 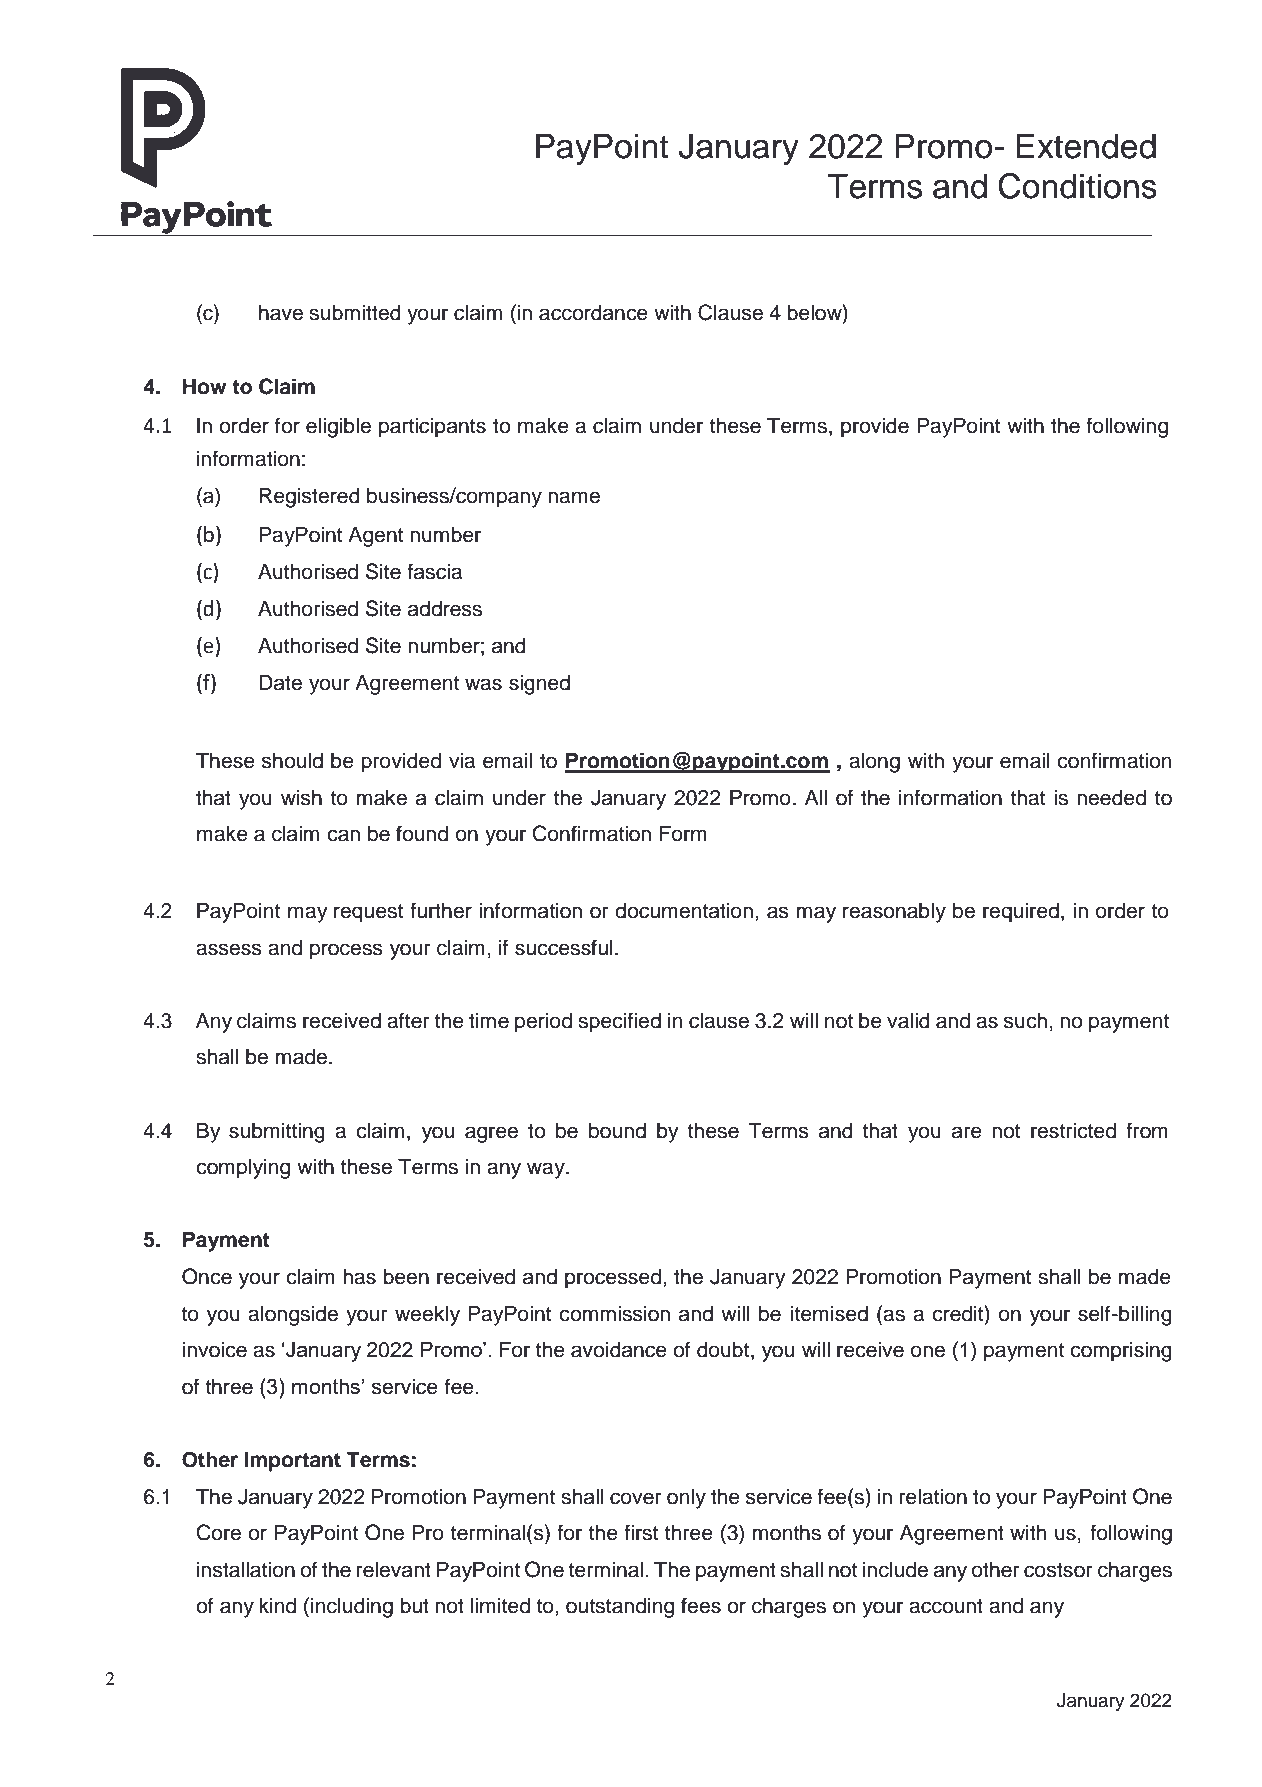 I want to click on first, so click(x=641, y=1532).
